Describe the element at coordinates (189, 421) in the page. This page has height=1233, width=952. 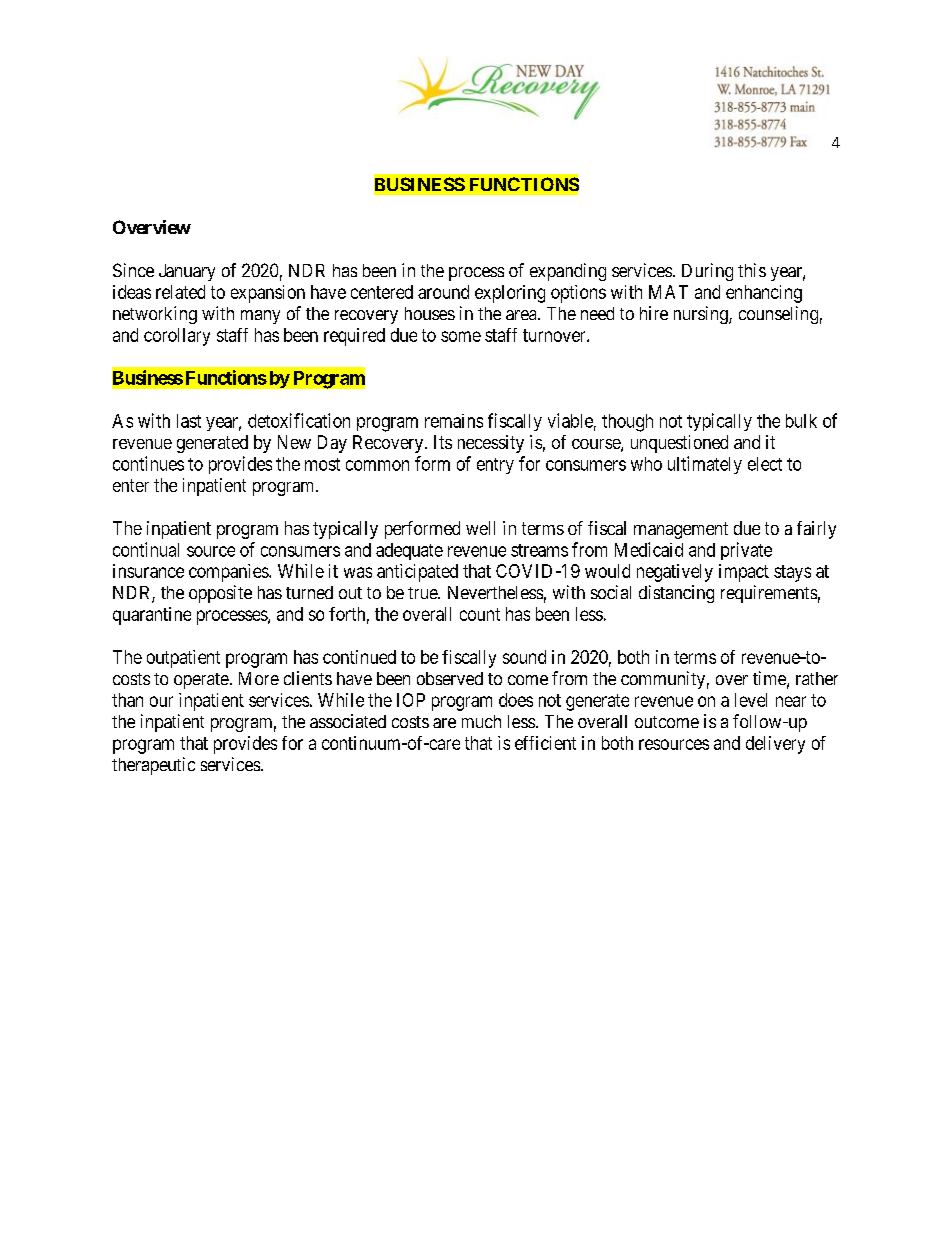
I see `last` at that location.
